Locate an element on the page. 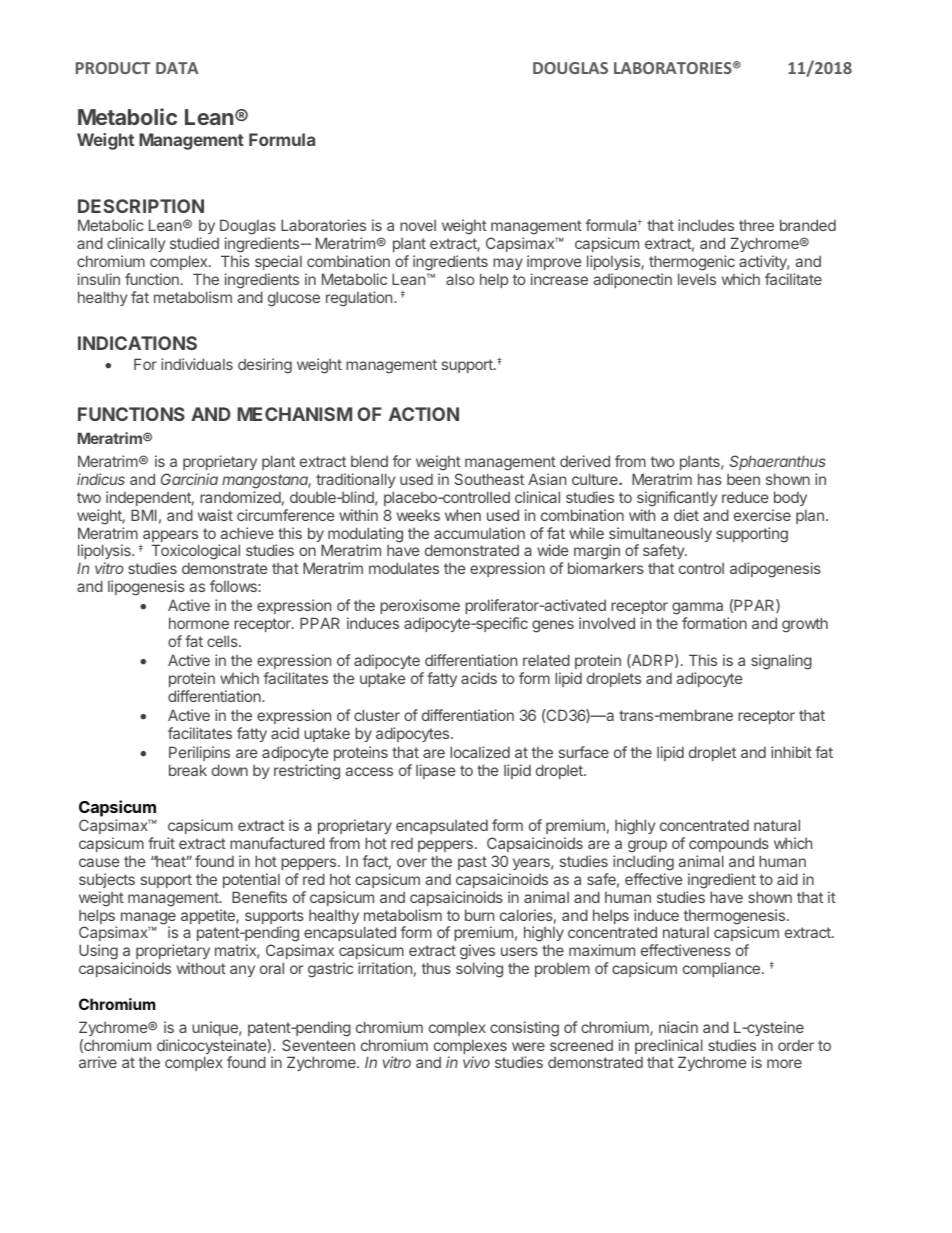  localized is located at coordinates (480, 752).
